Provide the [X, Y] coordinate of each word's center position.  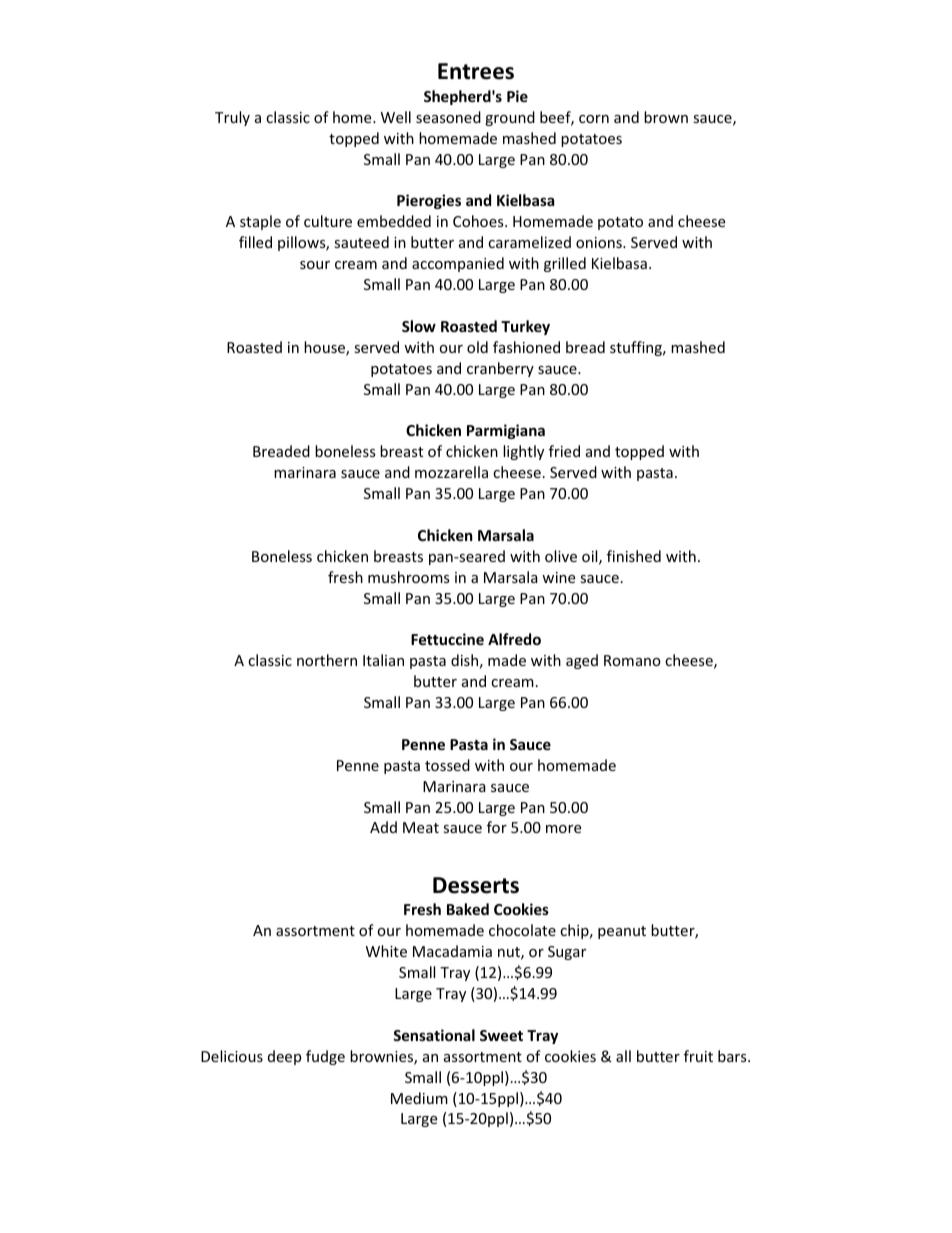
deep [284, 1057]
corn [594, 119]
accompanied [458, 264]
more [563, 829]
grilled [565, 264]
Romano [632, 660]
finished [634, 556]
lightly [523, 452]
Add [383, 827]
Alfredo [514, 639]
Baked [468, 909]
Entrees [476, 71]
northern [327, 660]
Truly [232, 118]
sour [315, 265]
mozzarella [451, 472]
